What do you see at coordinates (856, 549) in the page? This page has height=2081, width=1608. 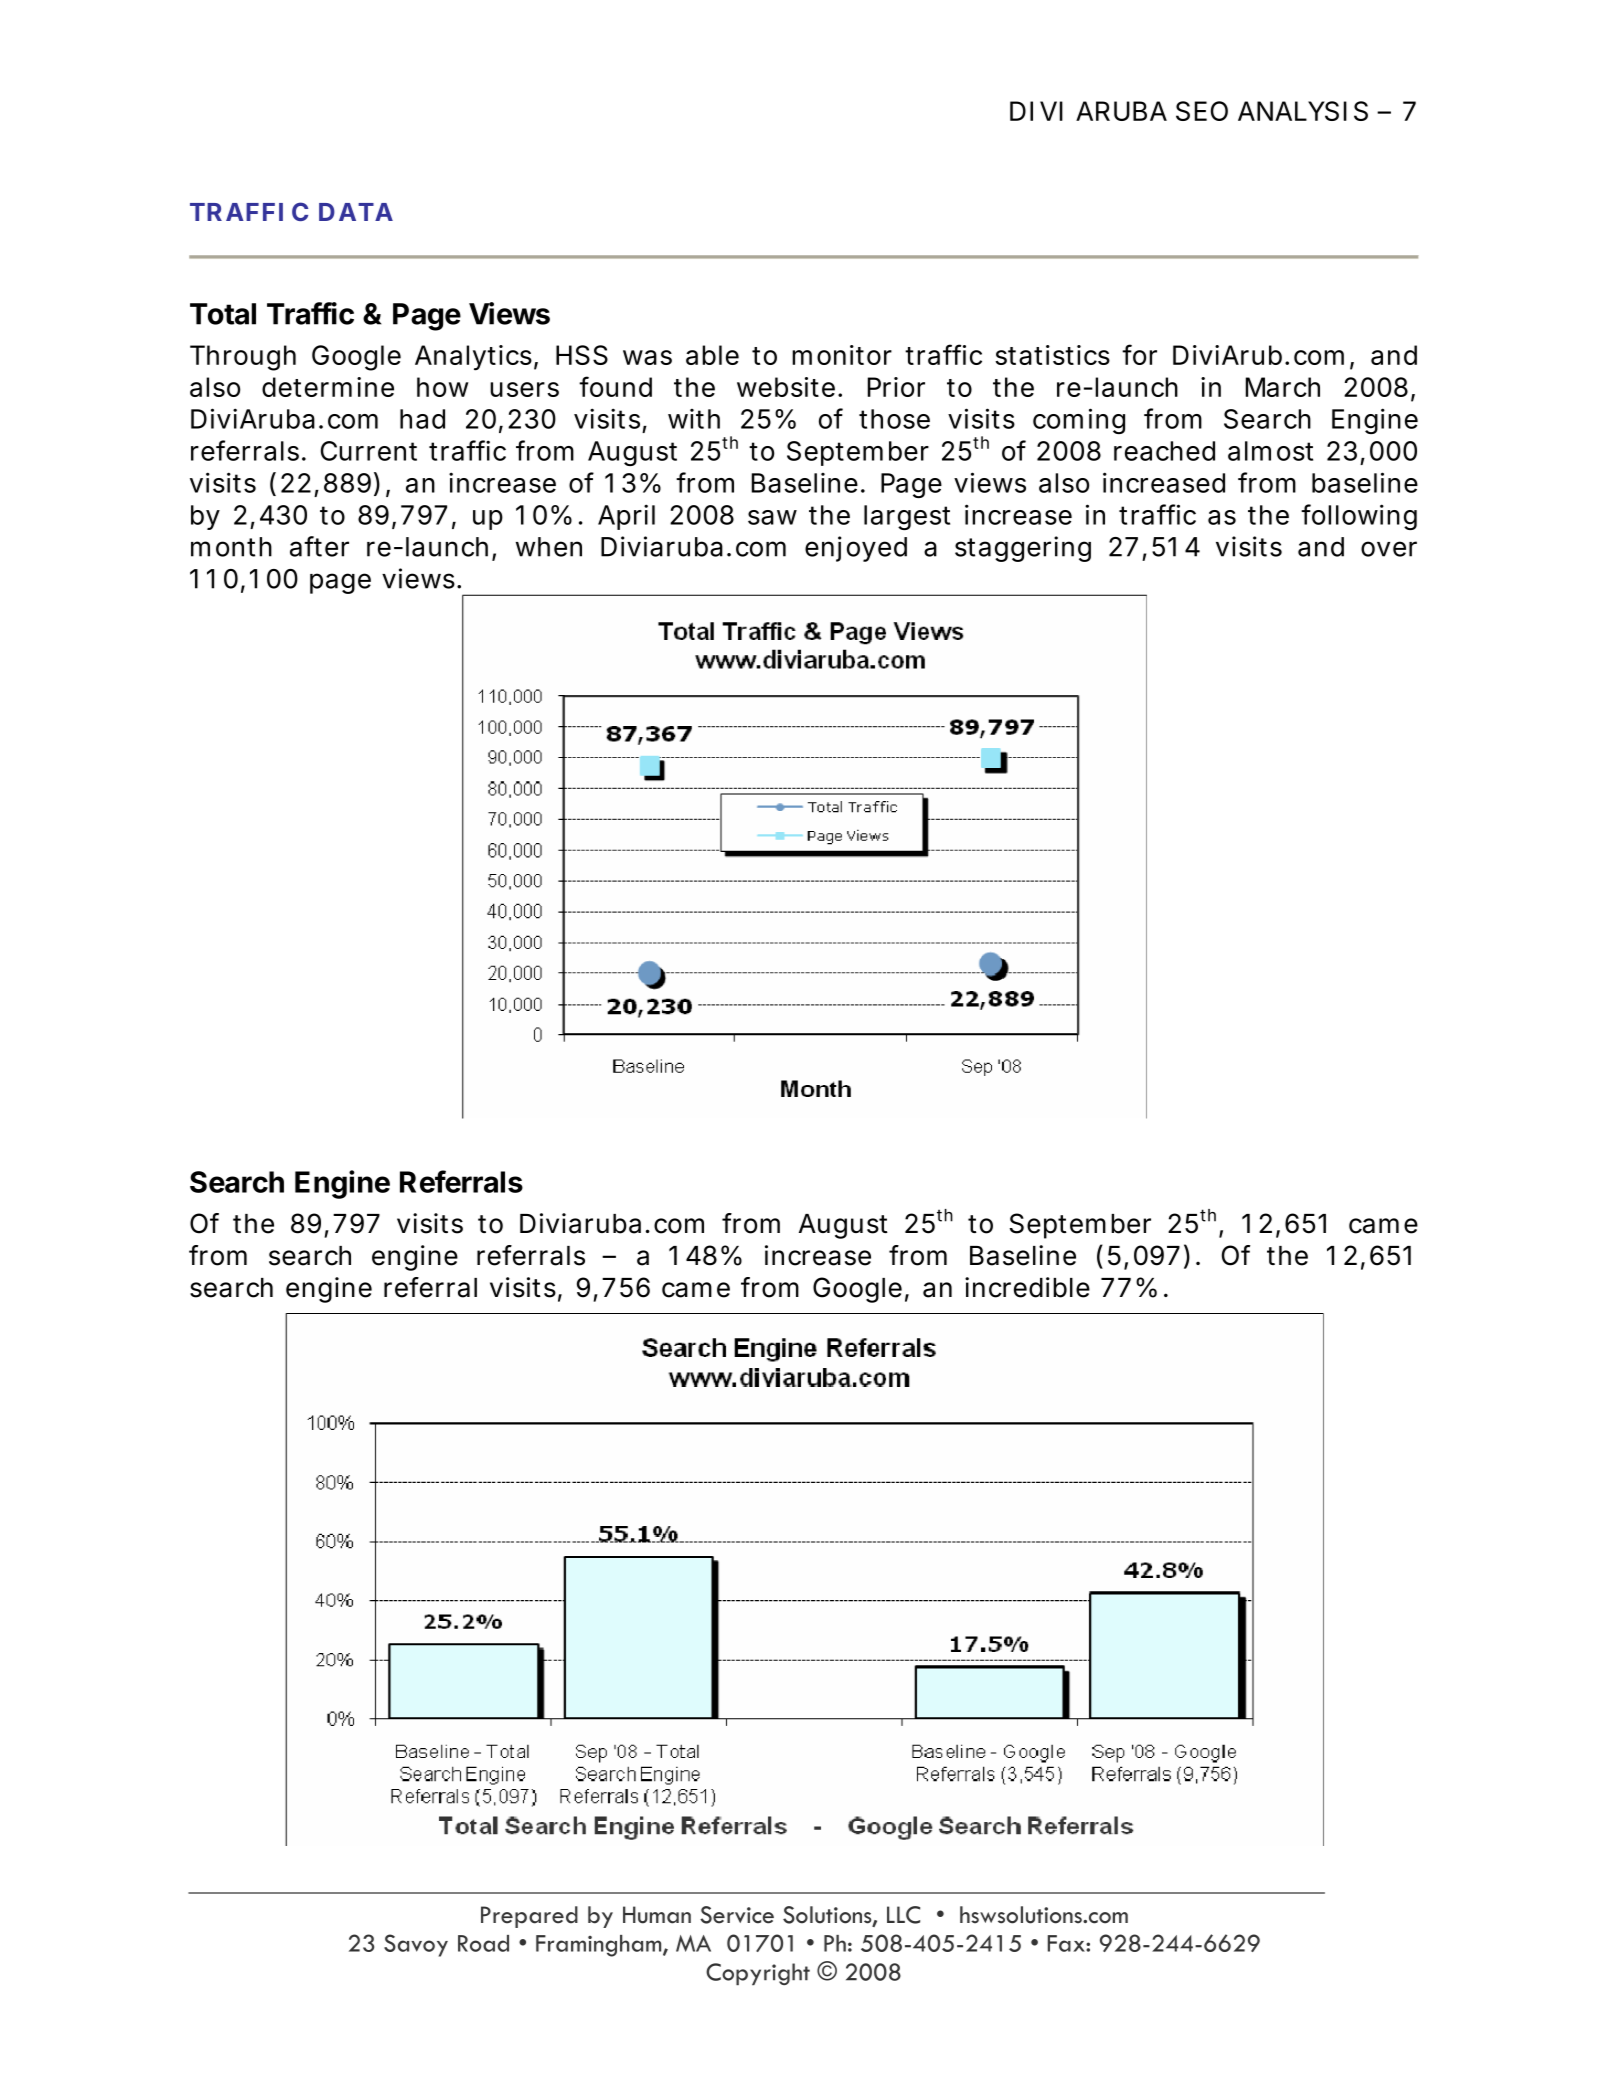 I see `enjoyed` at bounding box center [856, 549].
